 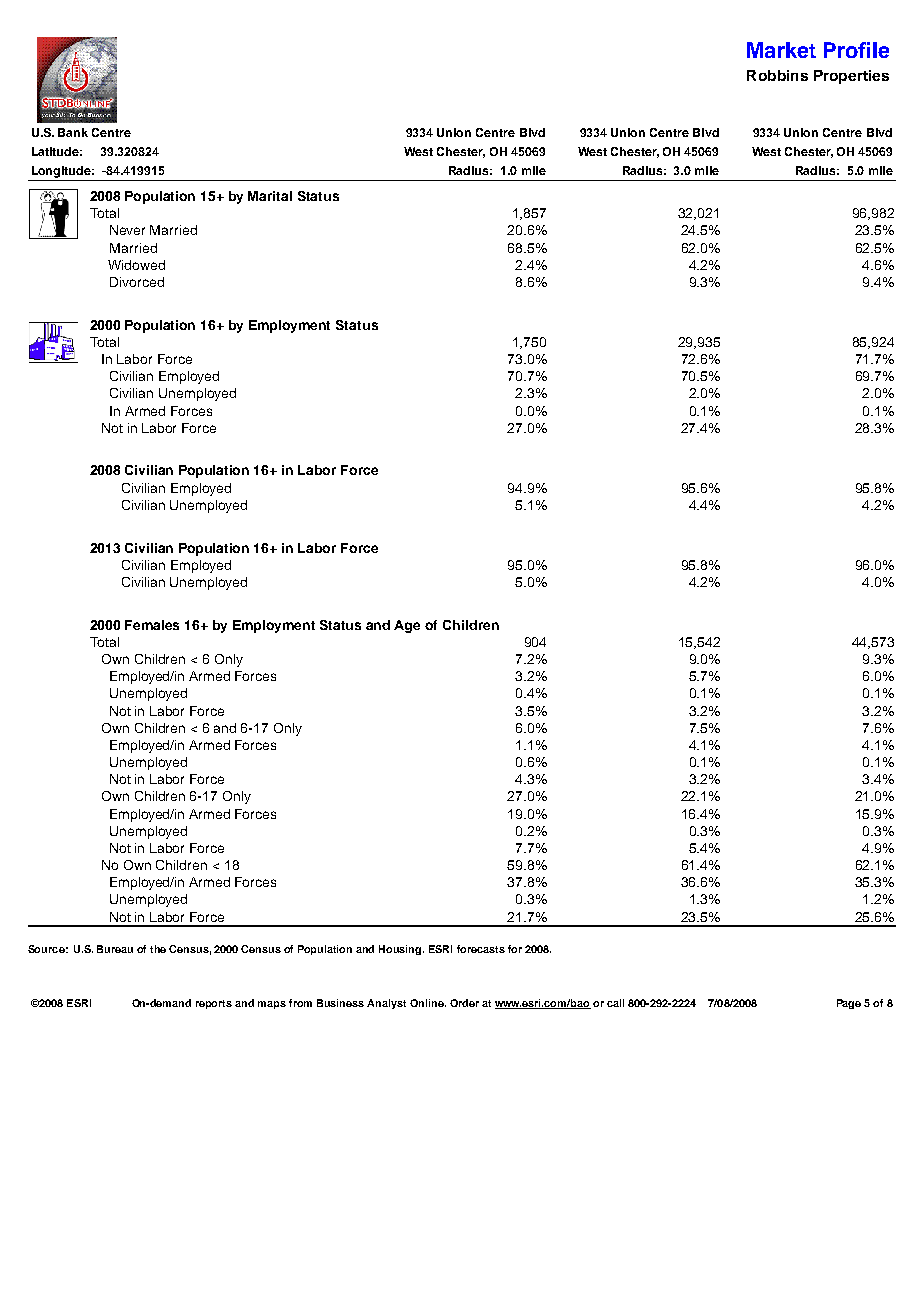 I want to click on Females, so click(x=152, y=625).
